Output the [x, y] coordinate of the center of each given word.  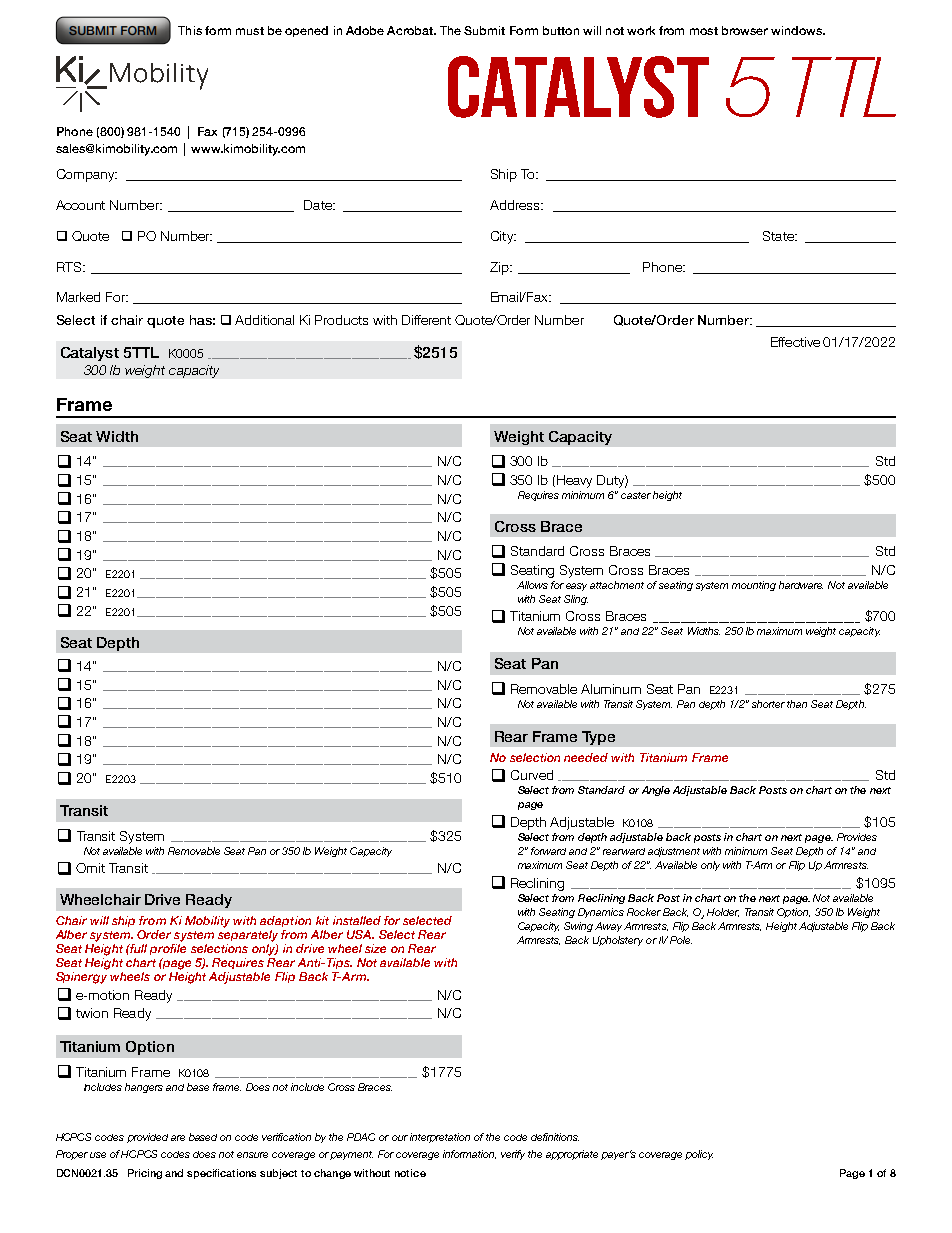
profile [168, 949]
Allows [532, 585]
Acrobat [411, 30]
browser [745, 30]
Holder [723, 912]
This [190, 30]
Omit [90, 868]
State [779, 236]
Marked [78, 297]
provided [147, 1138]
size [375, 948]
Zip [500, 268]
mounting [754, 586]
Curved [532, 775]
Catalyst [90, 354]
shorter [768, 704]
